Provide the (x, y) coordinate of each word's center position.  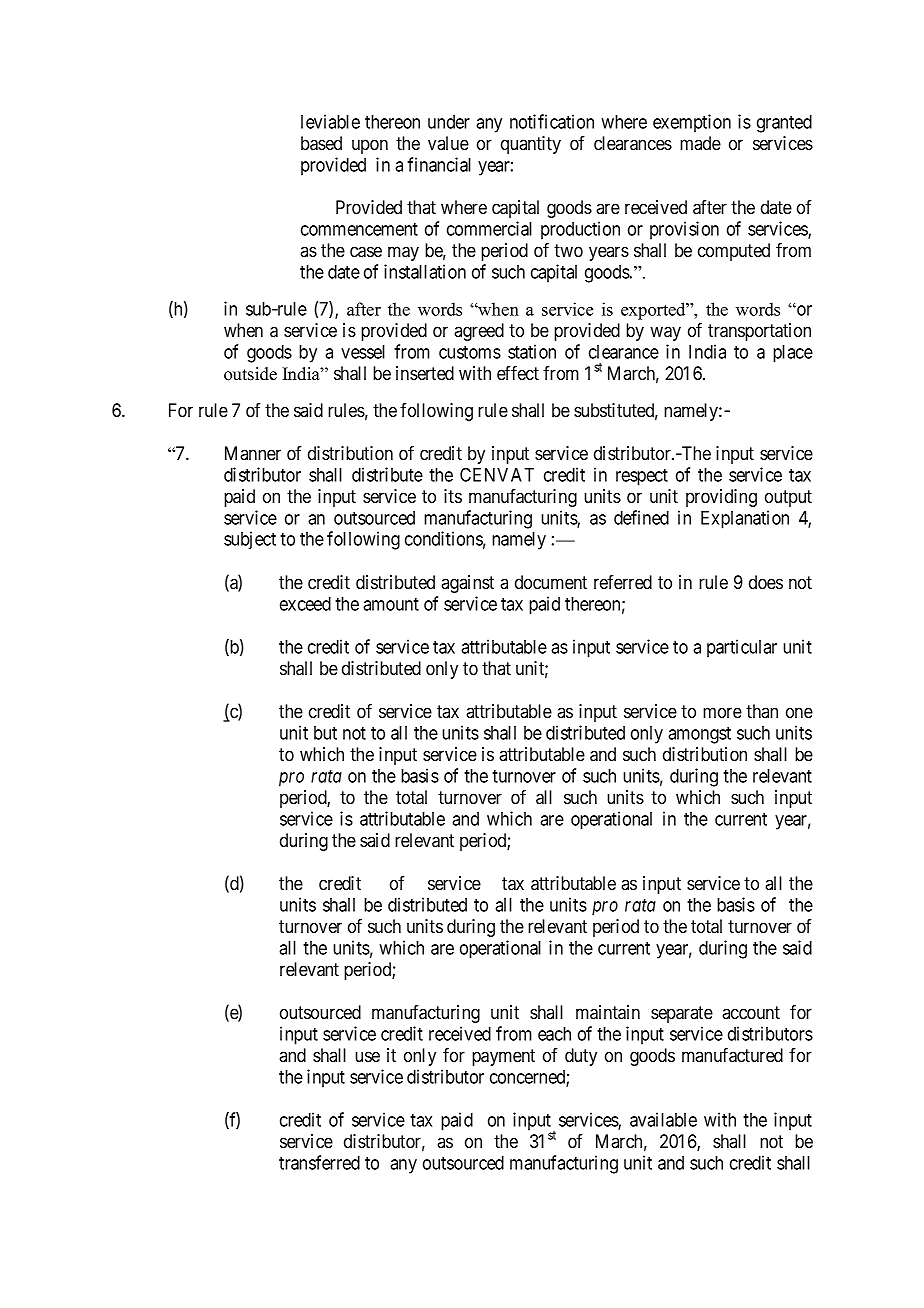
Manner (253, 453)
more (722, 712)
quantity (531, 145)
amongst (699, 735)
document (551, 582)
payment (503, 1057)
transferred (319, 1162)
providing (721, 498)
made (700, 143)
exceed (305, 604)
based (321, 143)
